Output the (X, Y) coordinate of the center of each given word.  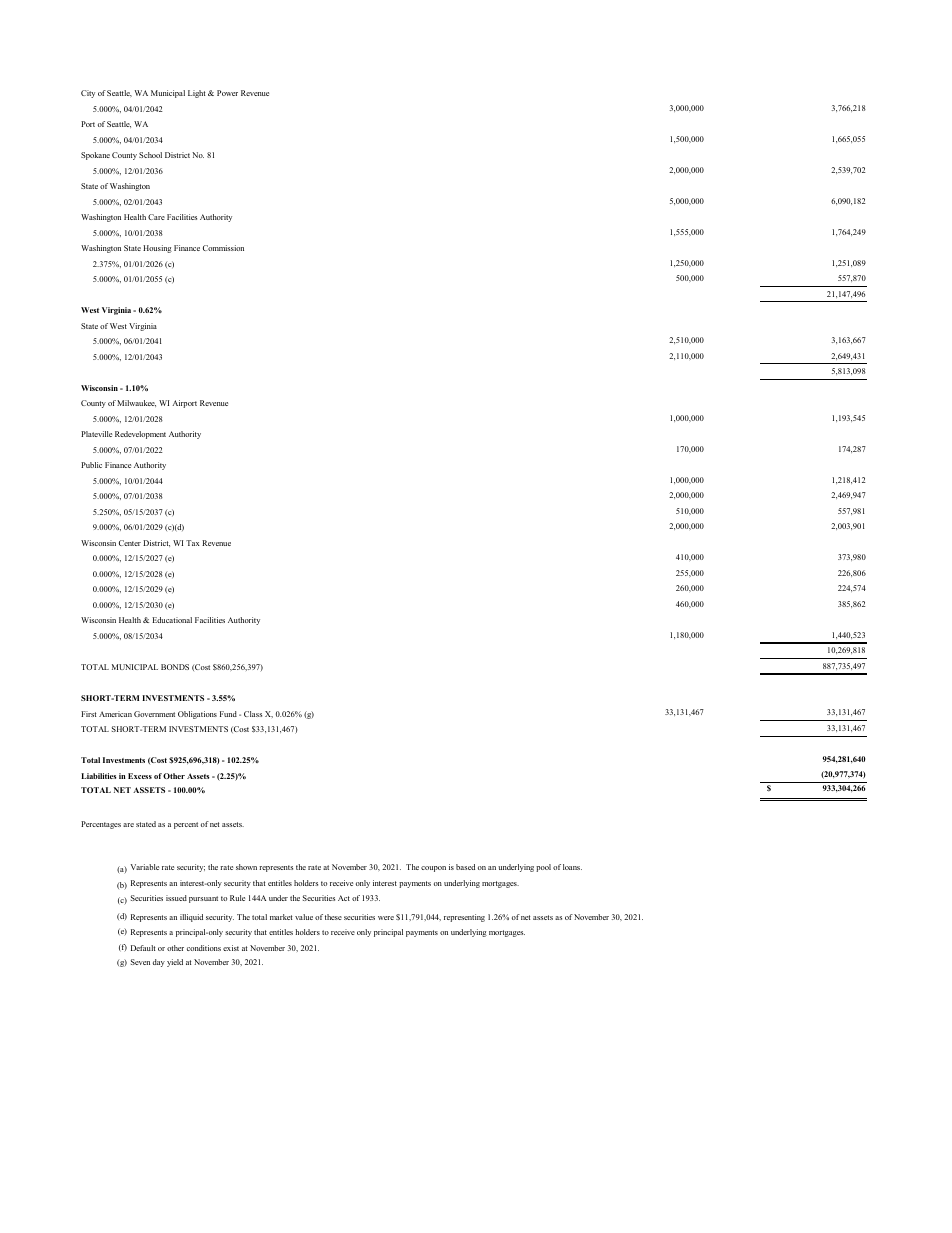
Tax (193, 543)
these (333, 917)
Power (227, 93)
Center (130, 543)
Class (253, 714)
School (150, 155)
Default (143, 948)
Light (196, 94)
